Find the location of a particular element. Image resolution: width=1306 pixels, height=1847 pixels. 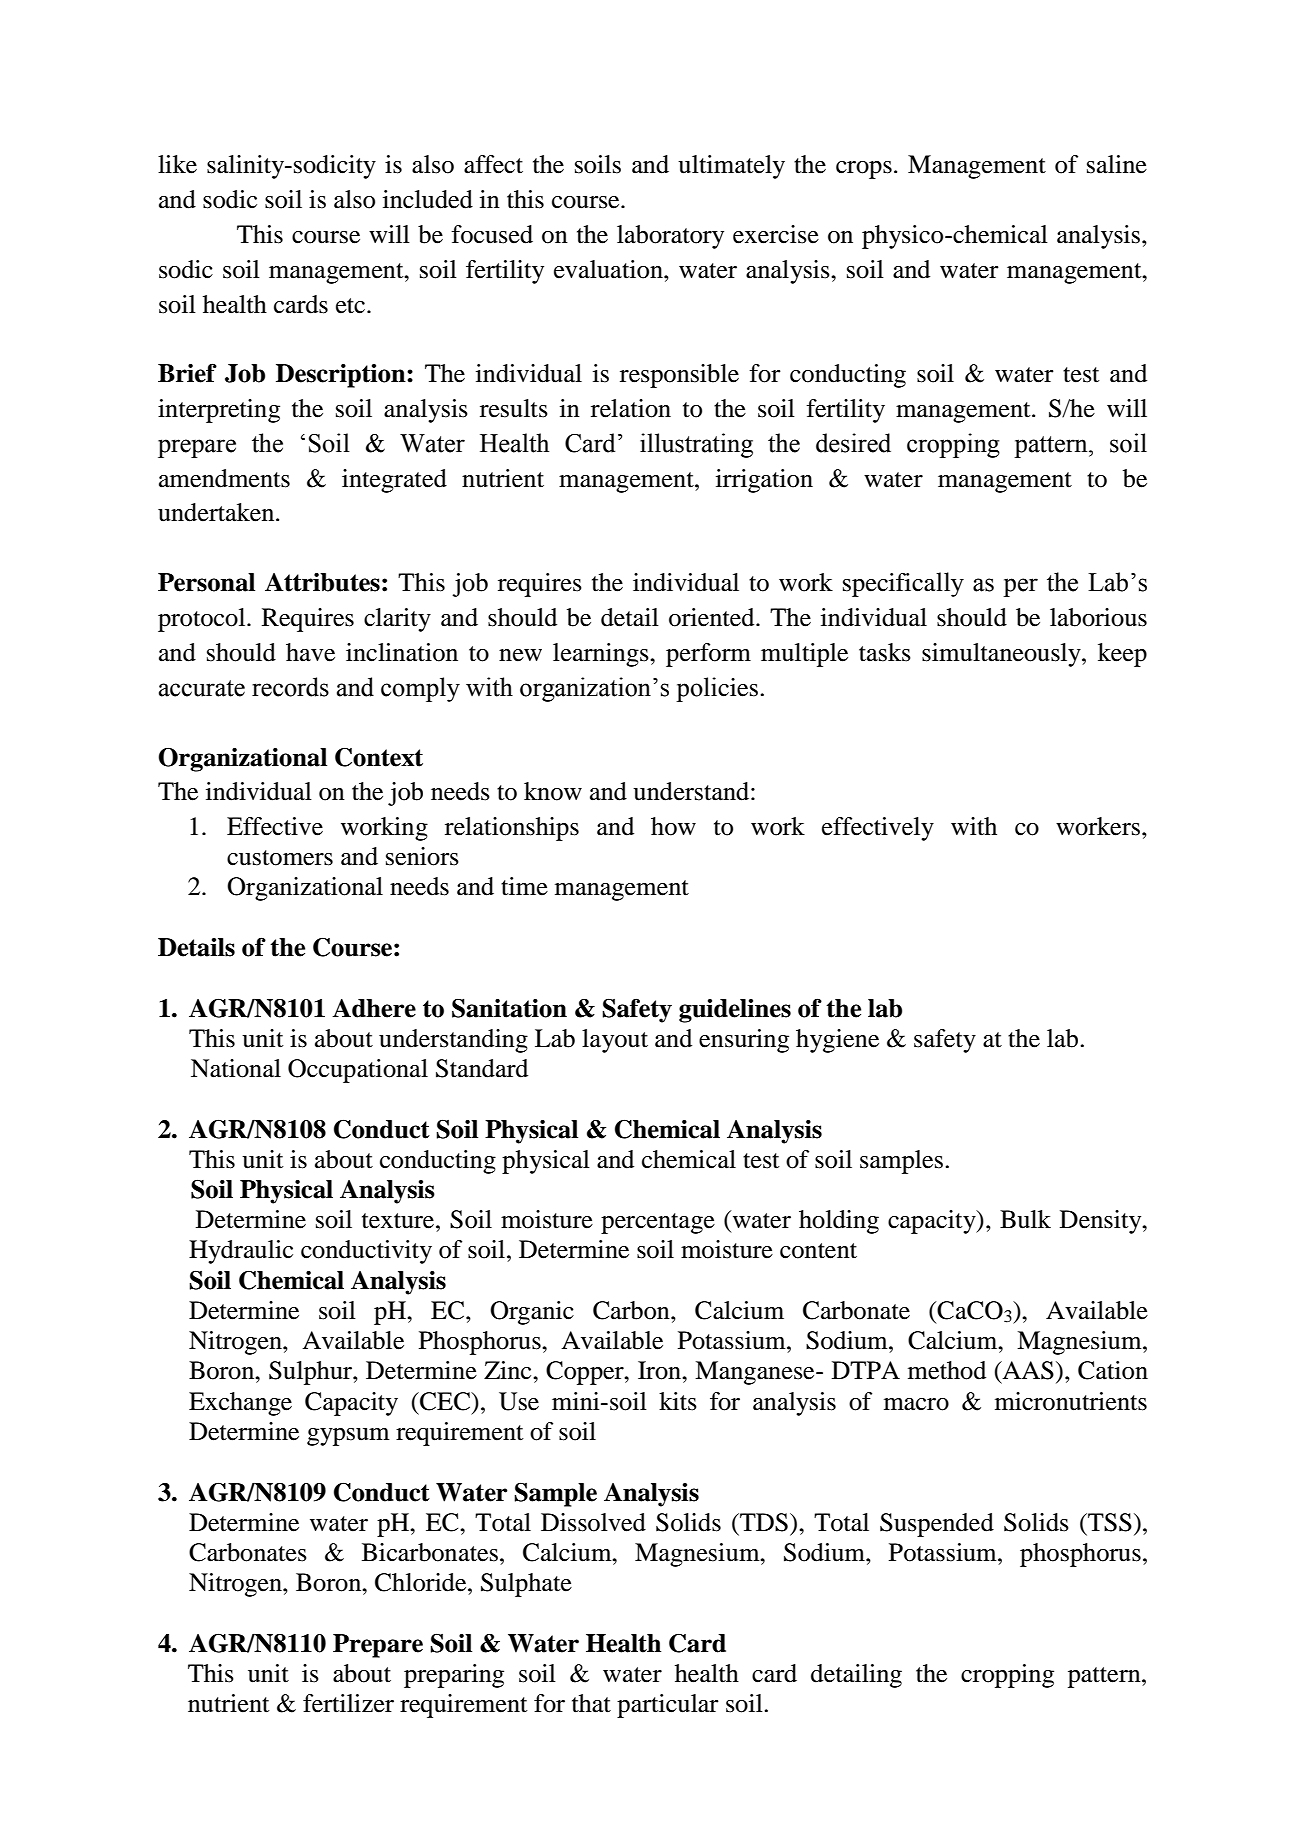

saline is located at coordinates (1117, 164).
